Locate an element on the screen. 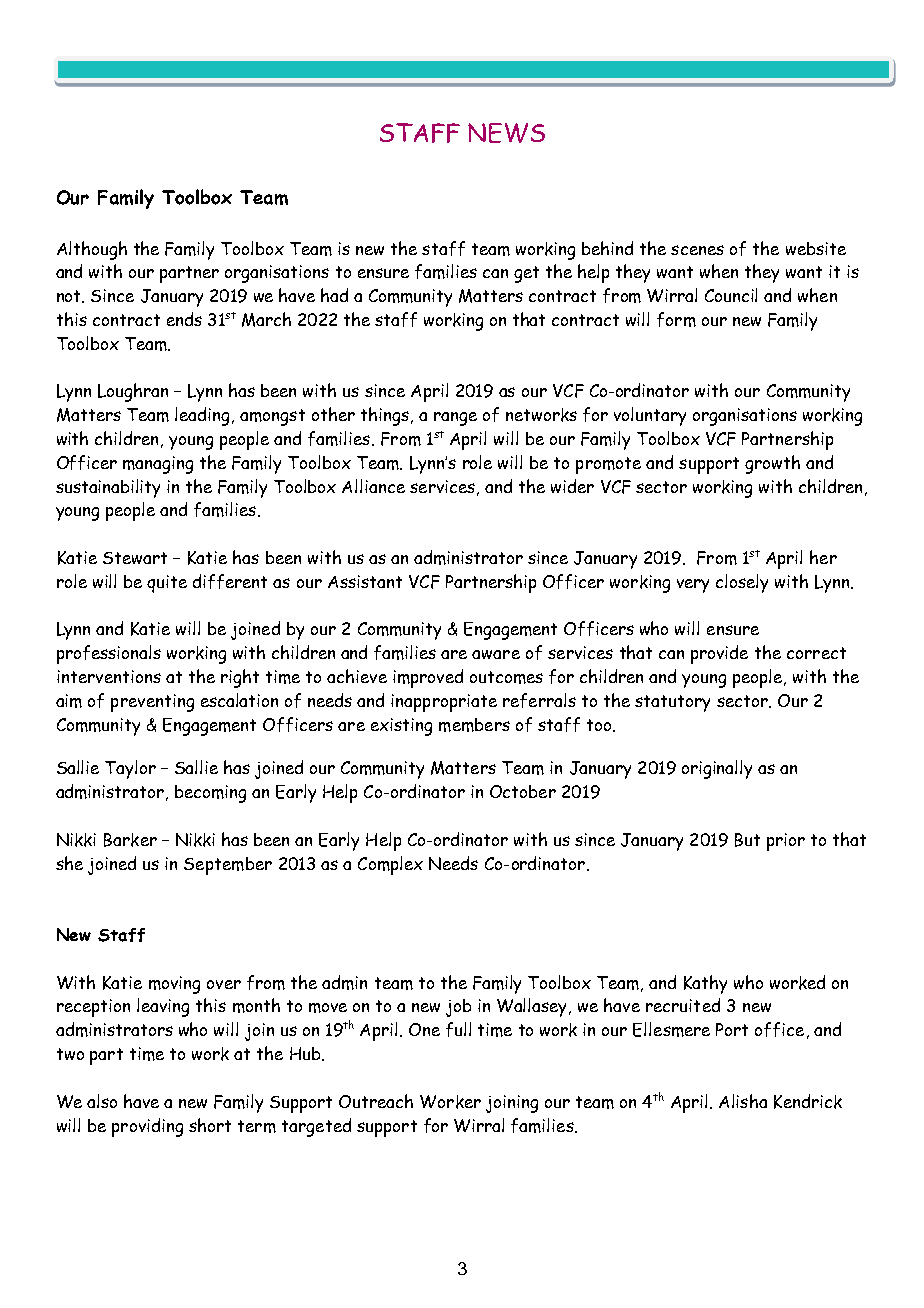 Image resolution: width=924 pixels, height=1308 pixels. NEWS is located at coordinates (506, 133).
